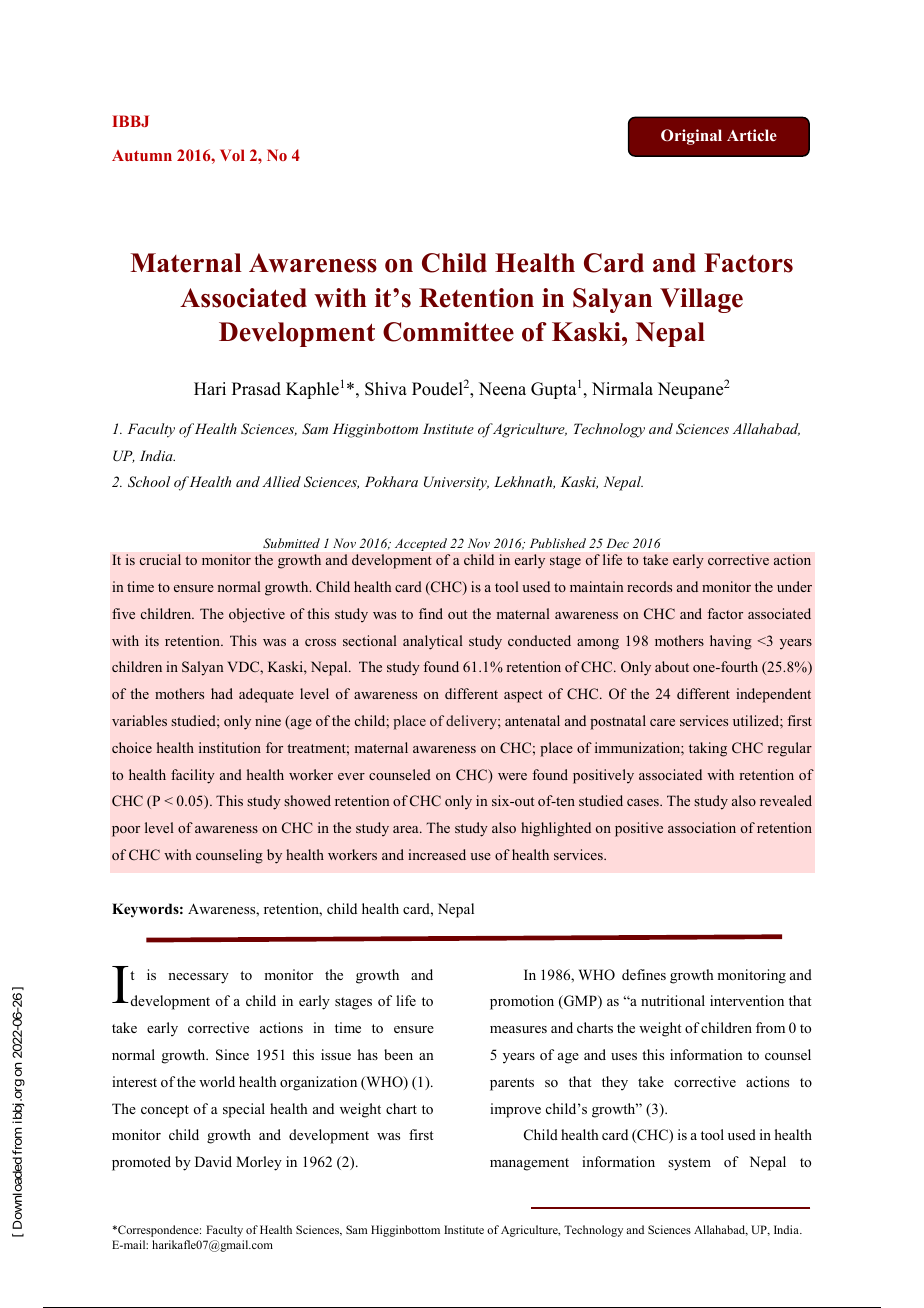  I want to click on having, so click(731, 642).
